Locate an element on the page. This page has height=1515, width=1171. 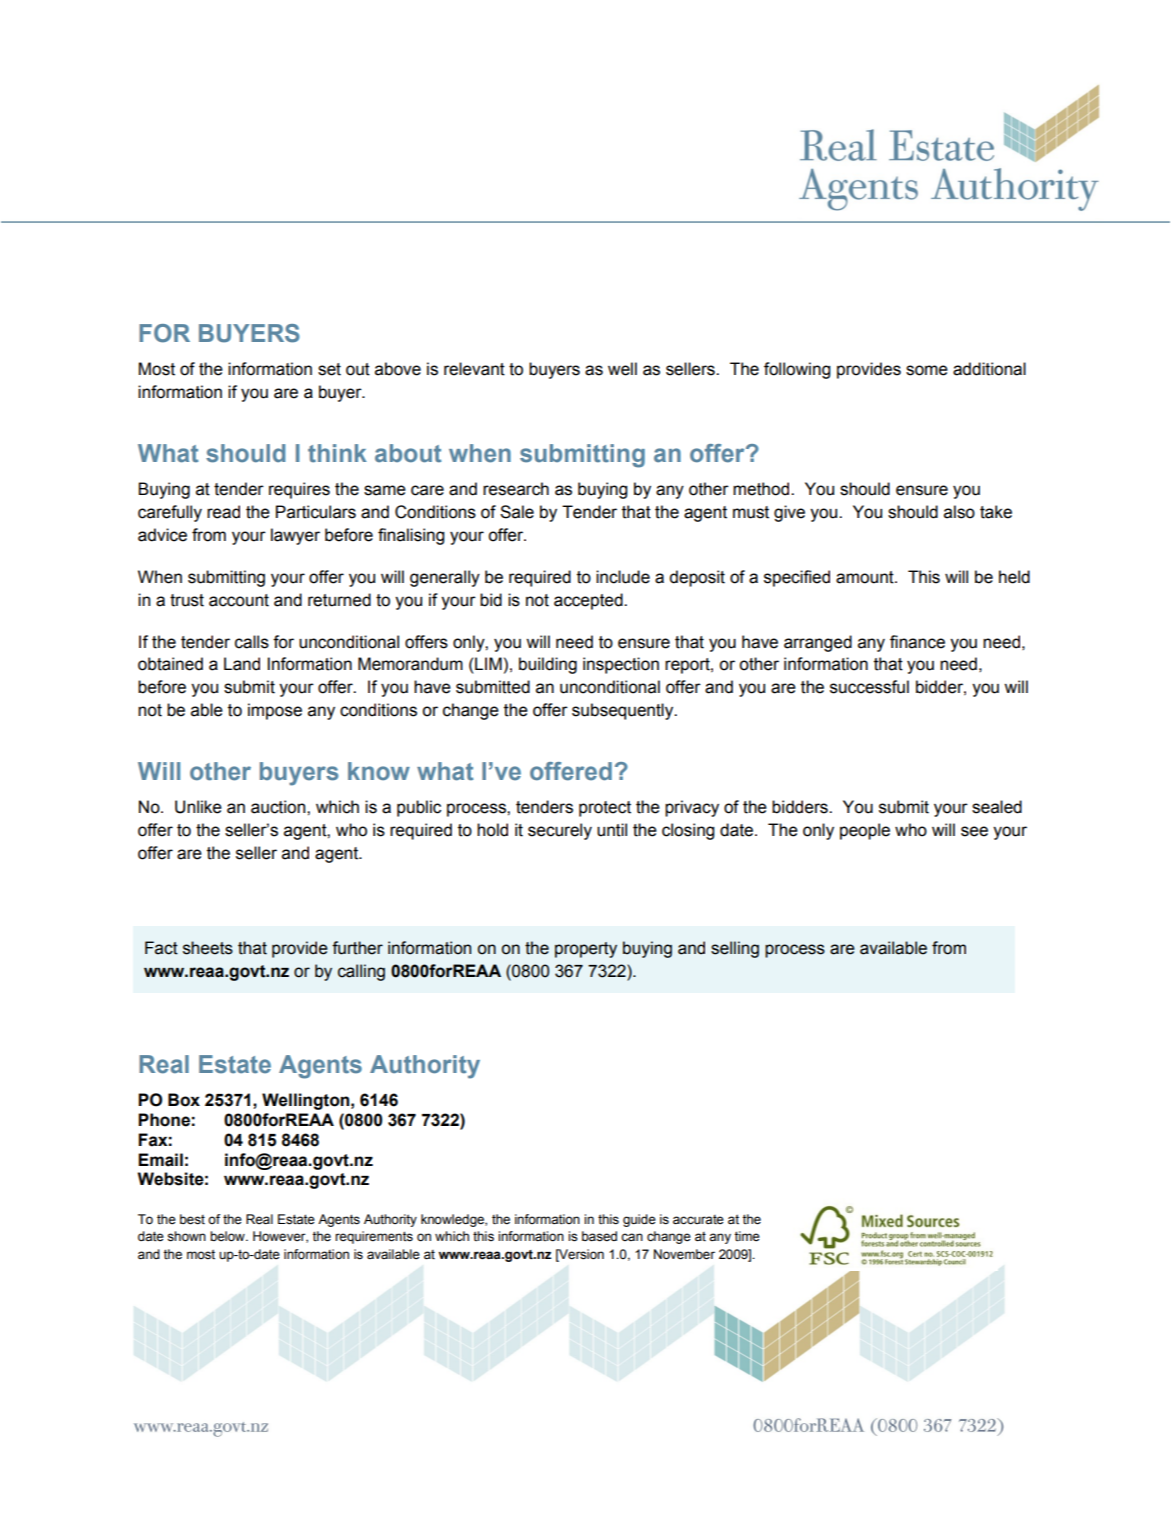
some is located at coordinates (927, 370).
